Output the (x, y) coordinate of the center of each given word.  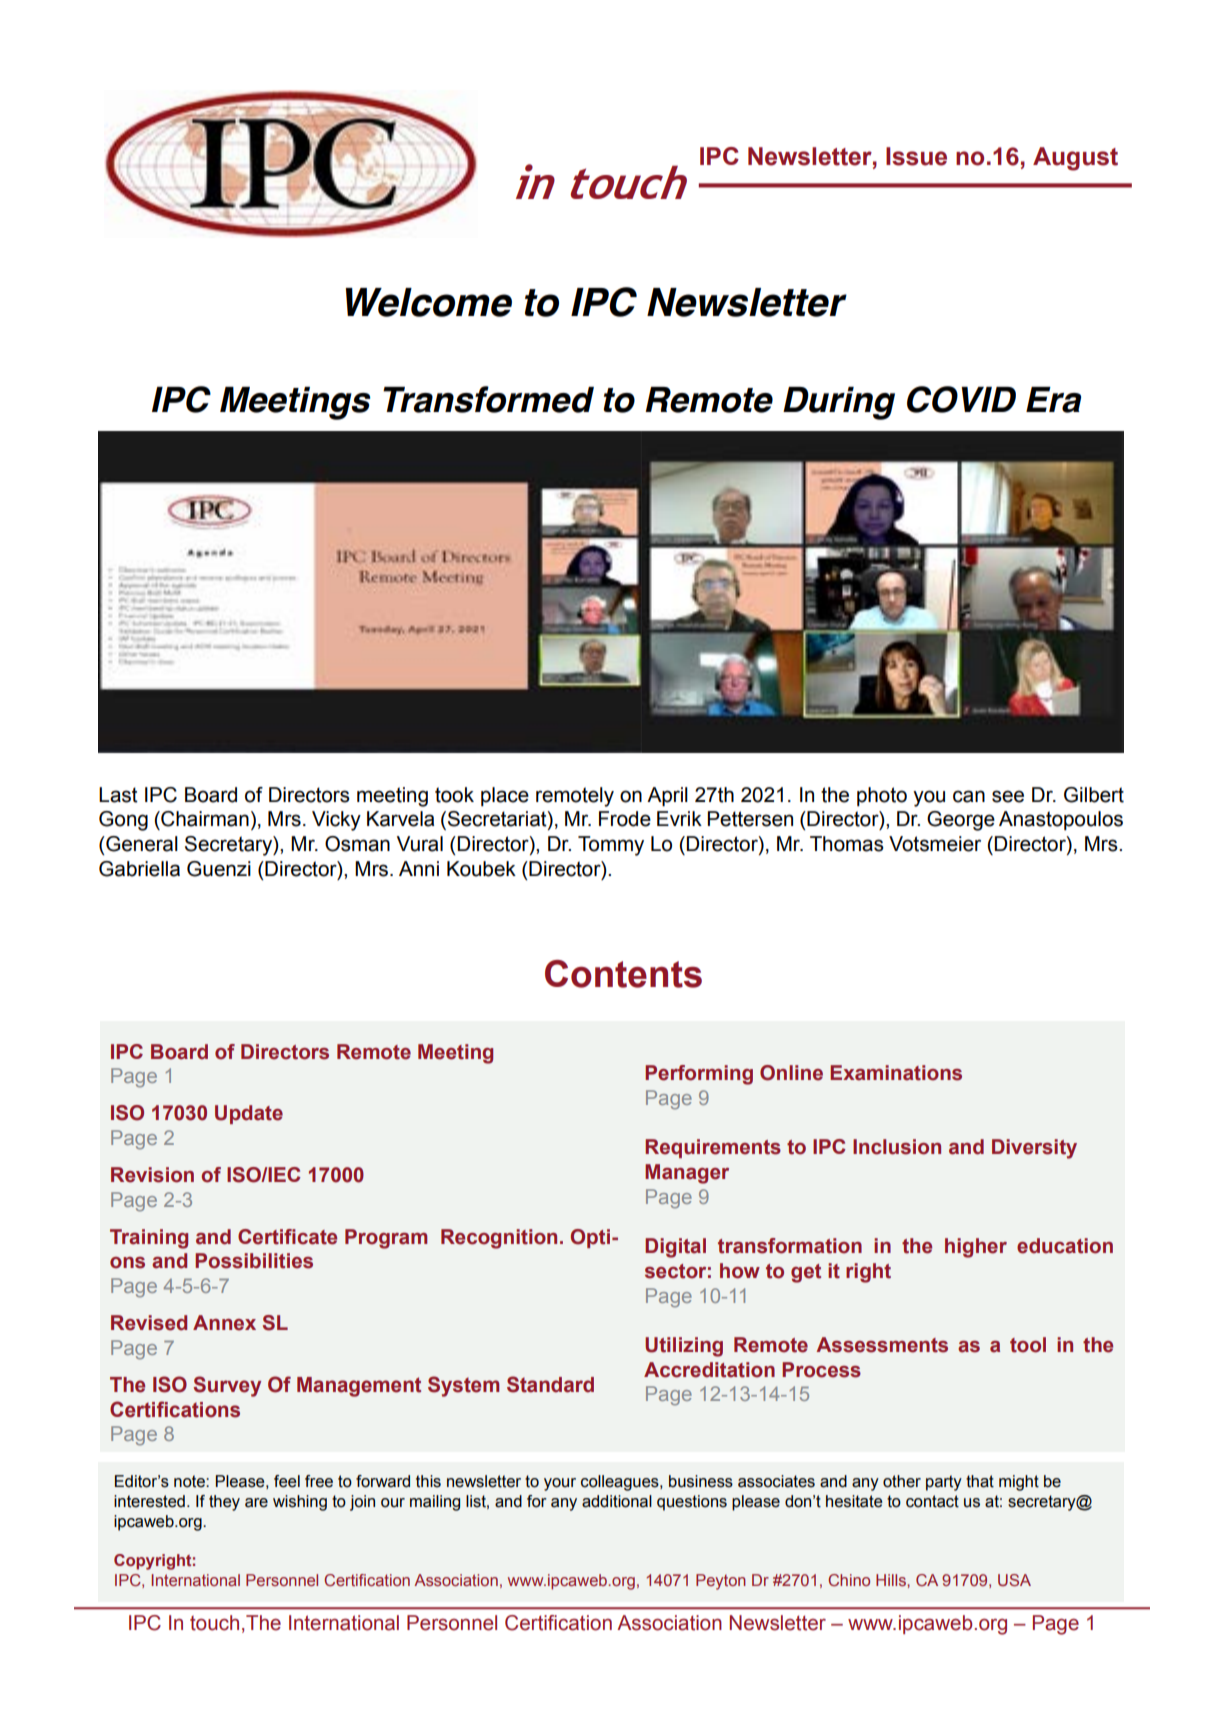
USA (1014, 1580)
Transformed (488, 399)
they (224, 1503)
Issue (916, 156)
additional (617, 1501)
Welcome (428, 302)
